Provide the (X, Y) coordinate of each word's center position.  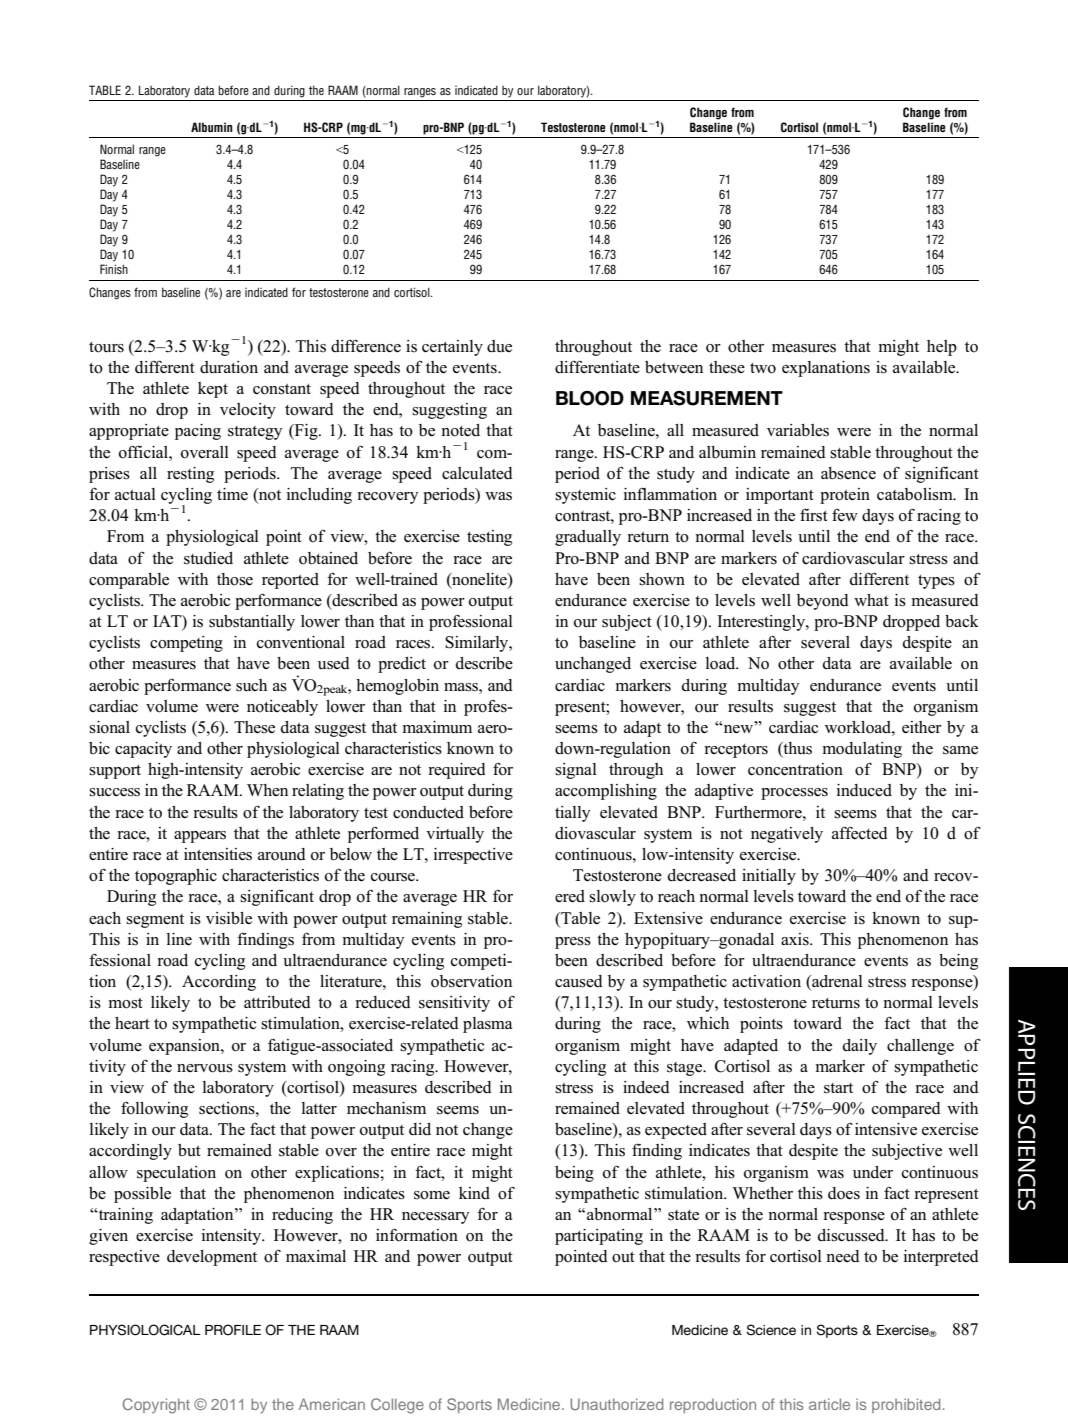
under (873, 1172)
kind (474, 1193)
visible (229, 918)
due (499, 346)
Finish (114, 269)
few (845, 515)
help (942, 348)
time (232, 494)
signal (576, 771)
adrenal (836, 982)
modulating (862, 750)
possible (142, 1195)
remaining (427, 920)
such (251, 685)
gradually (588, 538)
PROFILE (233, 1330)
